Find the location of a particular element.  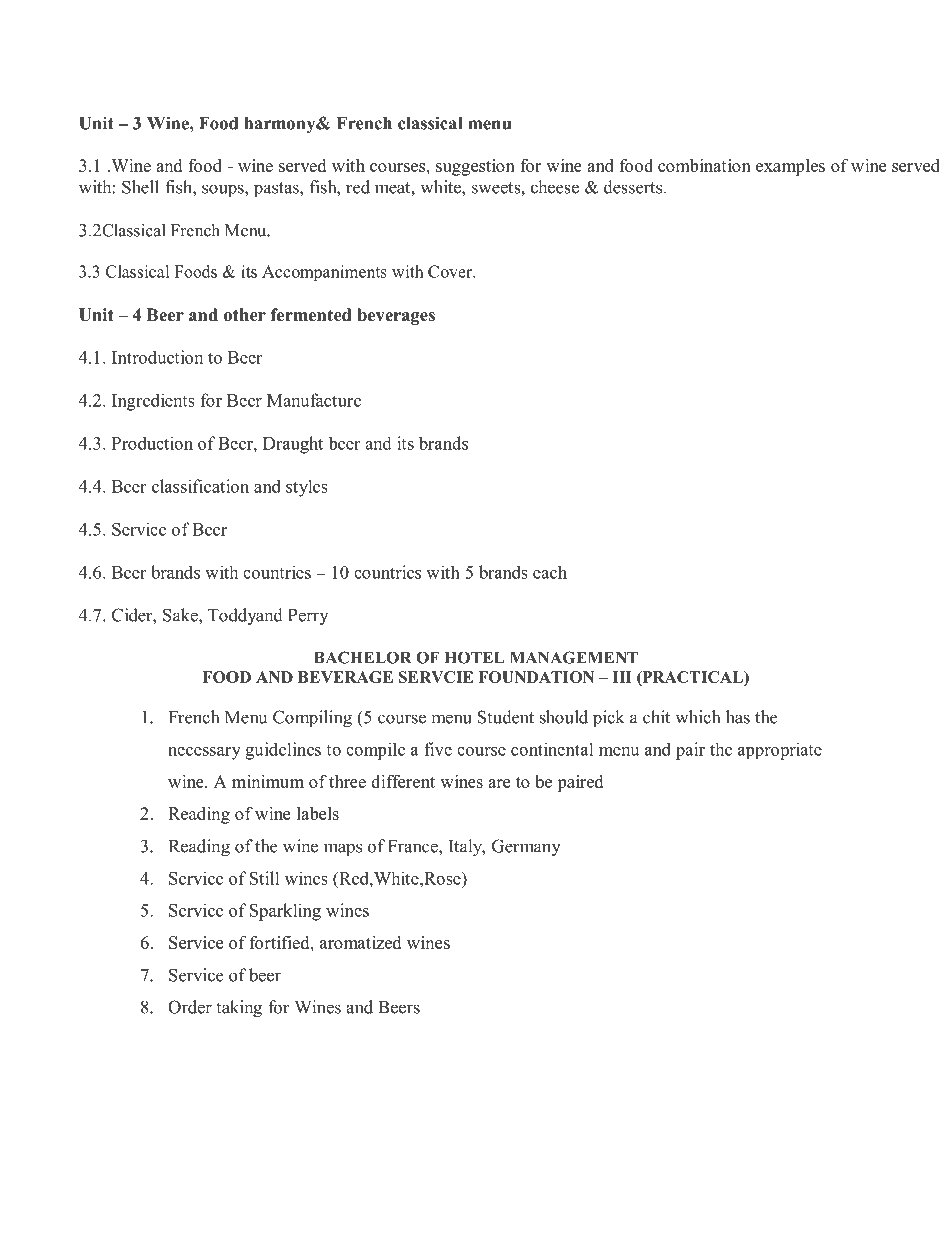

each is located at coordinates (550, 572).
